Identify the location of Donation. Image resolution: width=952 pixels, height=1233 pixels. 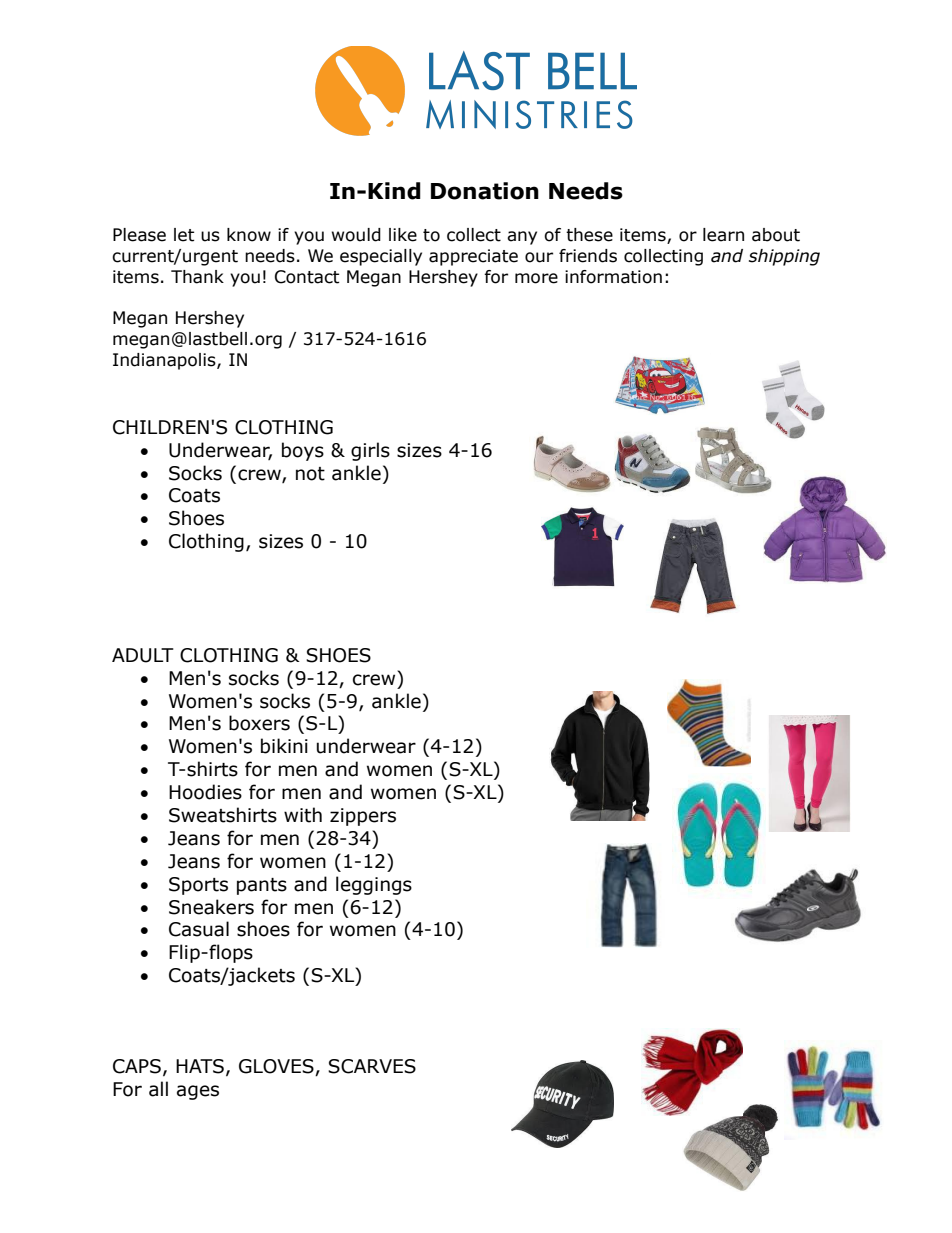
(485, 191).
